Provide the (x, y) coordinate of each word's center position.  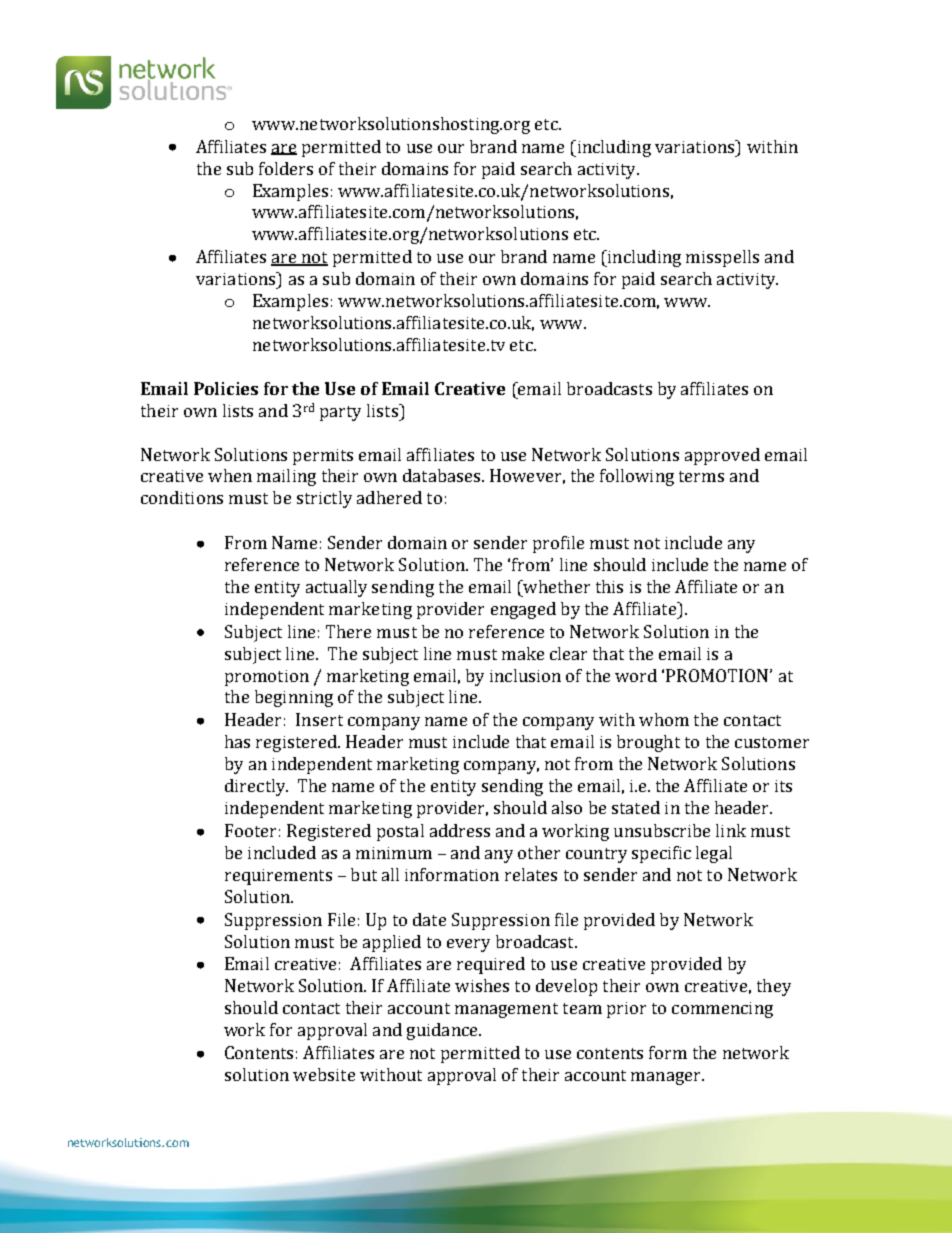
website (324, 1074)
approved (722, 456)
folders (286, 168)
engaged (523, 610)
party (340, 413)
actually (336, 588)
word (636, 675)
